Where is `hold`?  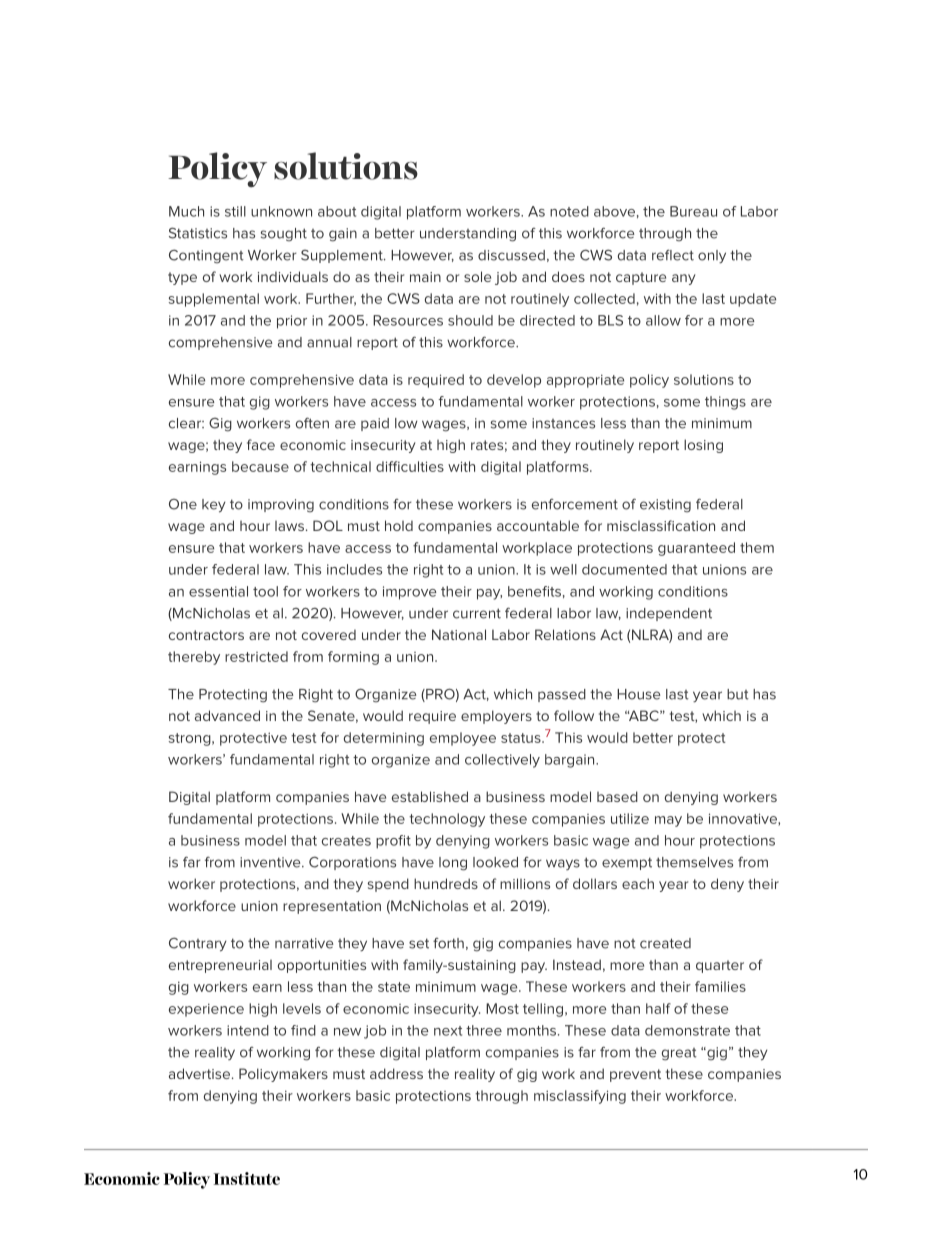 hold is located at coordinates (399, 525).
